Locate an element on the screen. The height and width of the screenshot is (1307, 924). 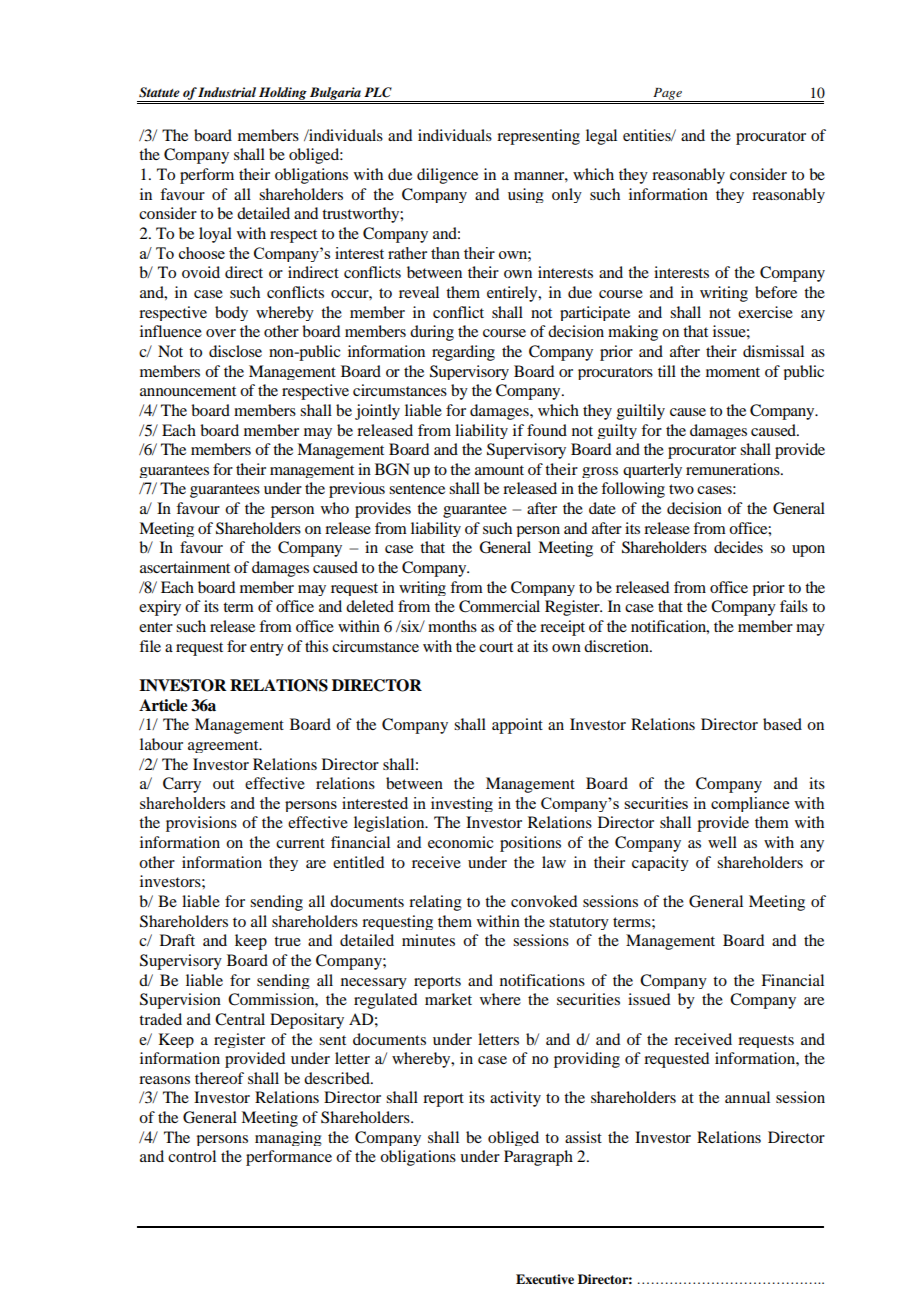
diligence is located at coordinates (447, 176).
